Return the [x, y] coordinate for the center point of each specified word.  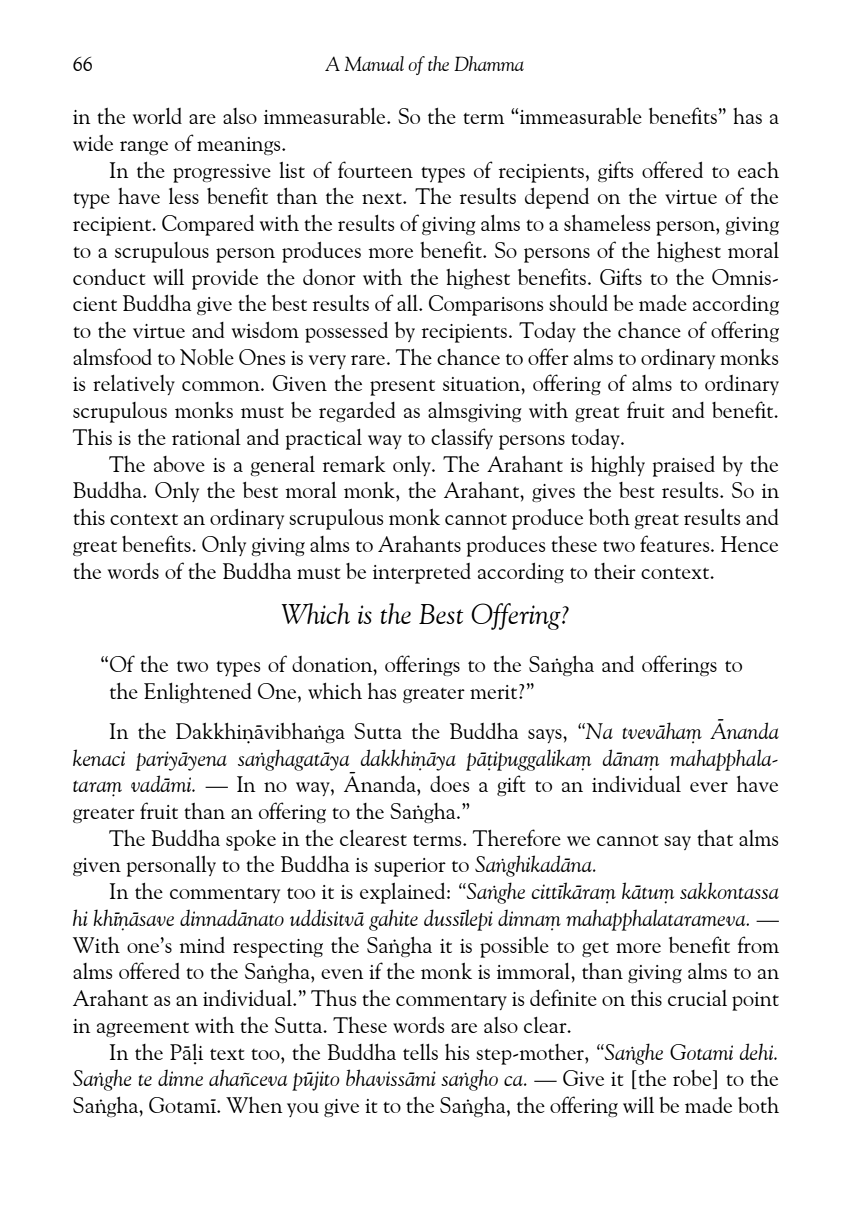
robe [693, 1079]
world [157, 116]
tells [420, 1052]
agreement [143, 1029]
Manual [374, 63]
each [758, 170]
